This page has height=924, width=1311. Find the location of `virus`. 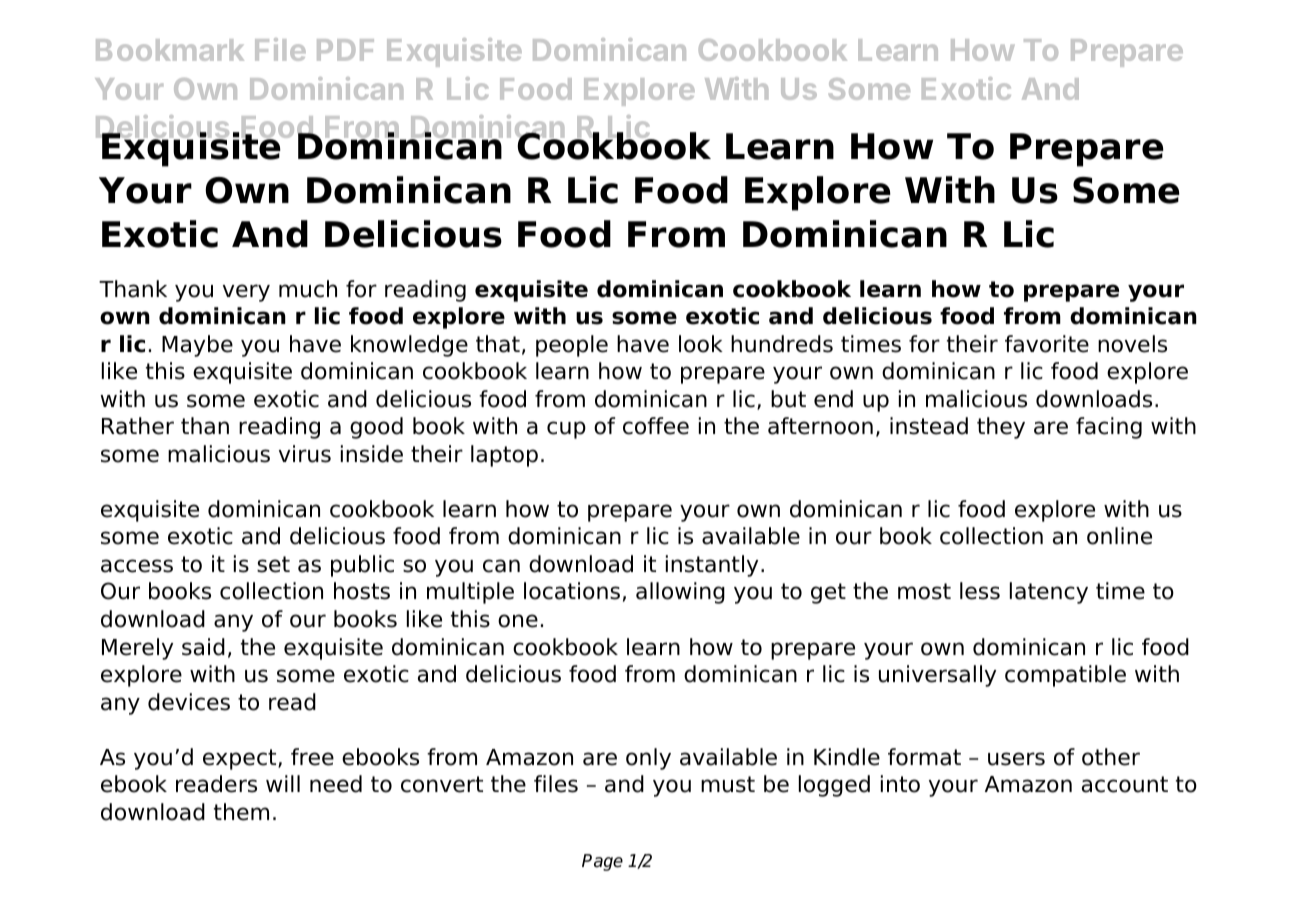

virus is located at coordinates (305, 454).
